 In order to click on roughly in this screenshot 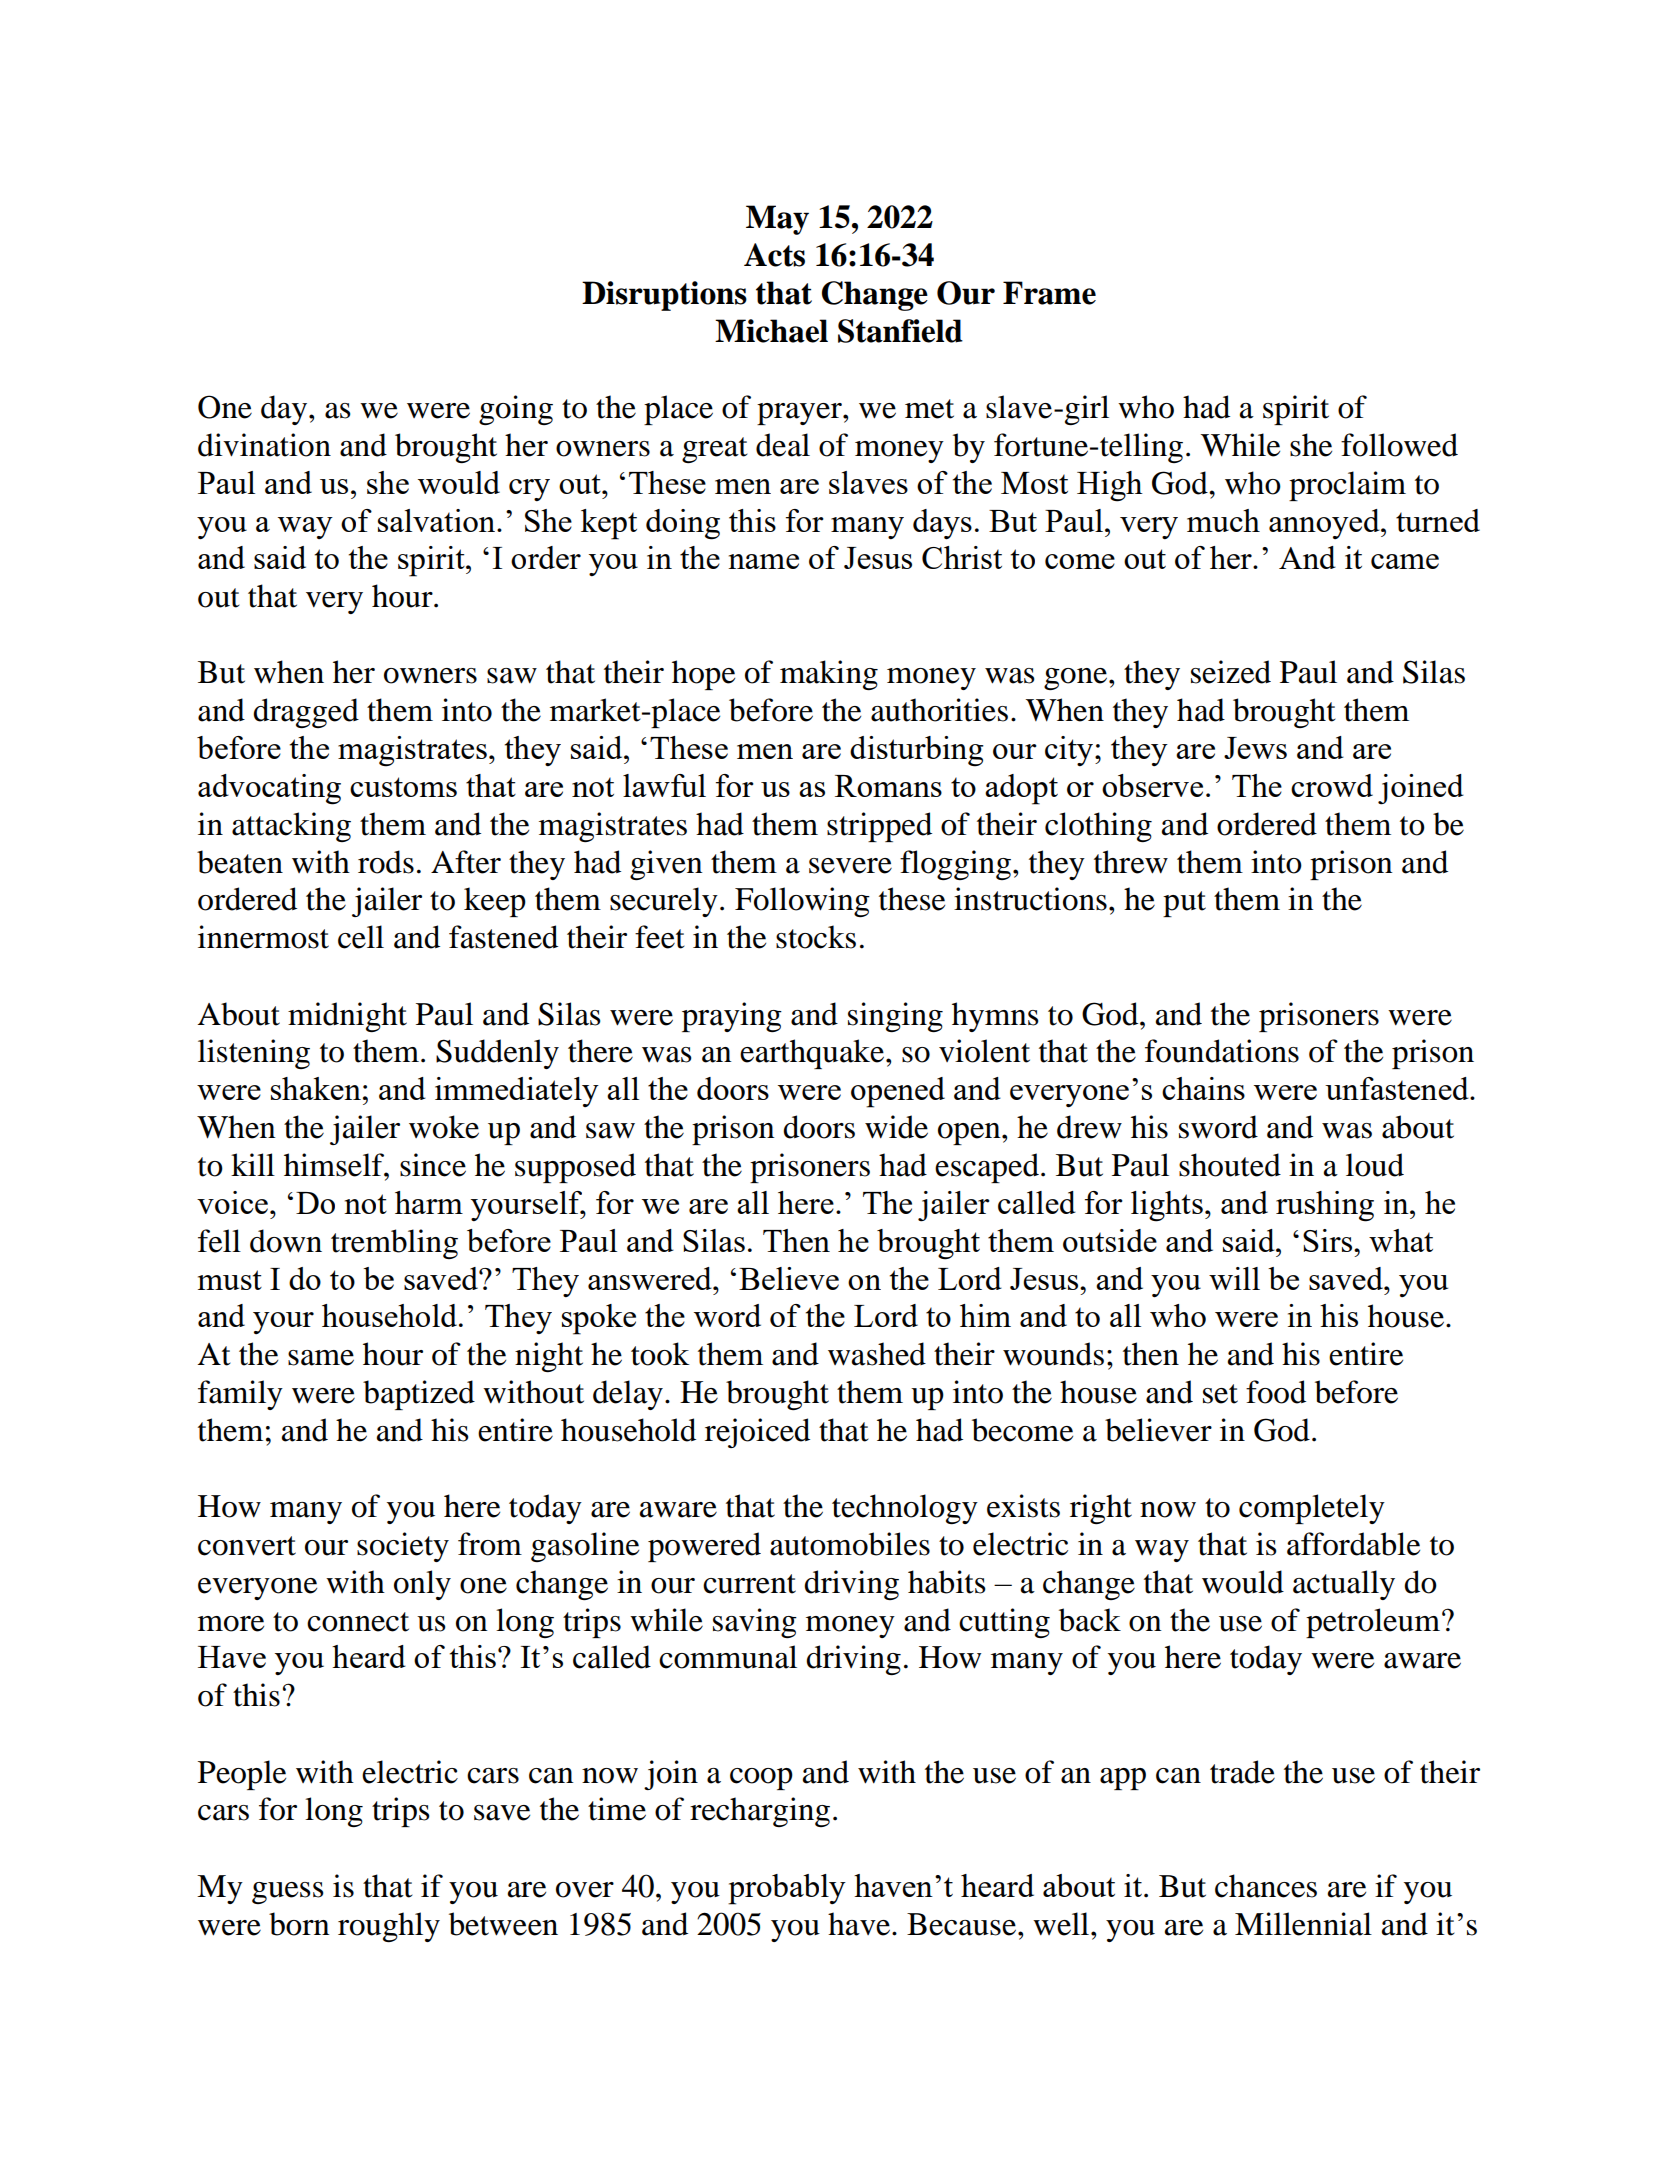, I will do `click(389, 1927)`.
